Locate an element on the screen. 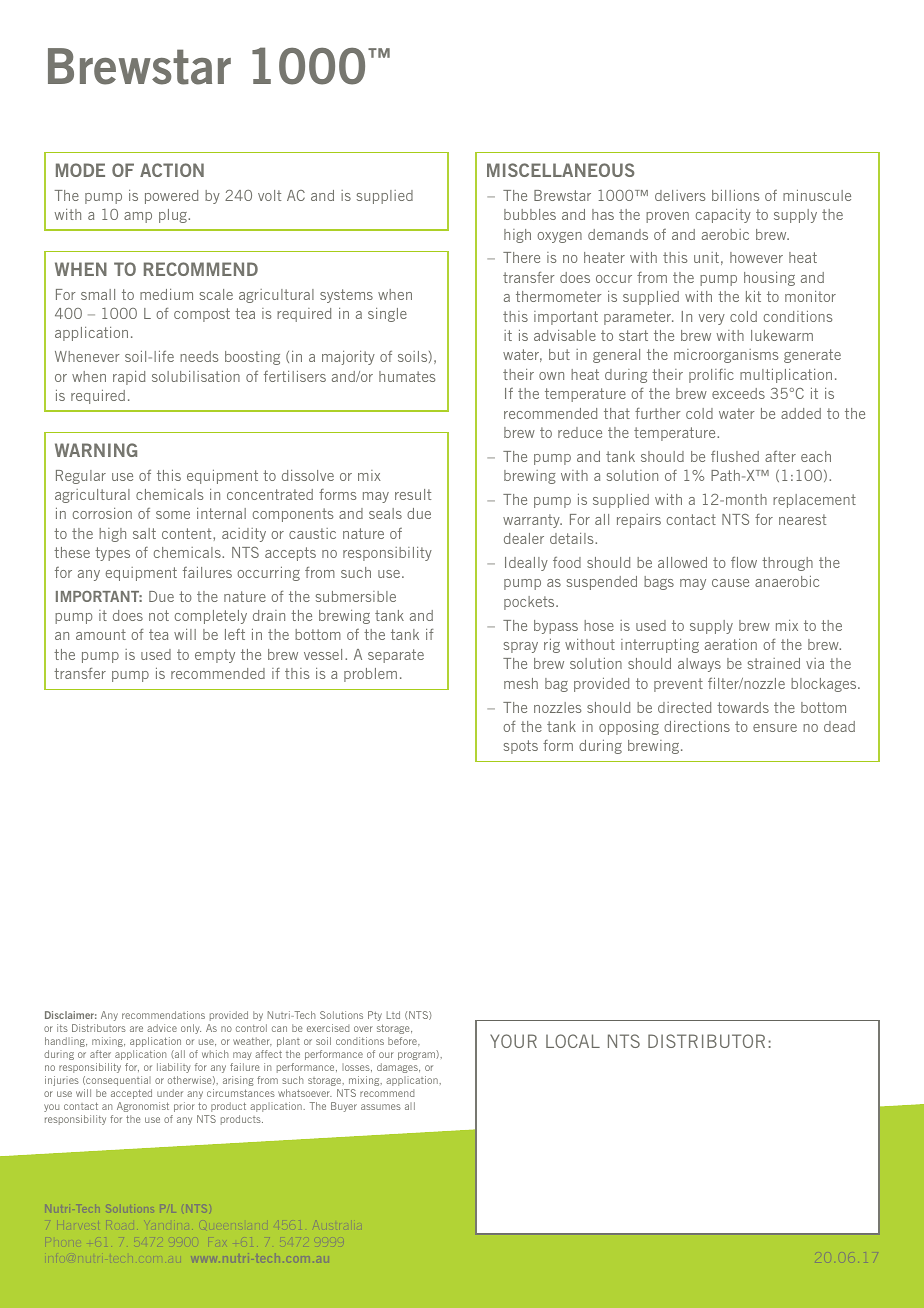 The width and height of the screenshot is (924, 1308). flushed is located at coordinates (735, 456).
